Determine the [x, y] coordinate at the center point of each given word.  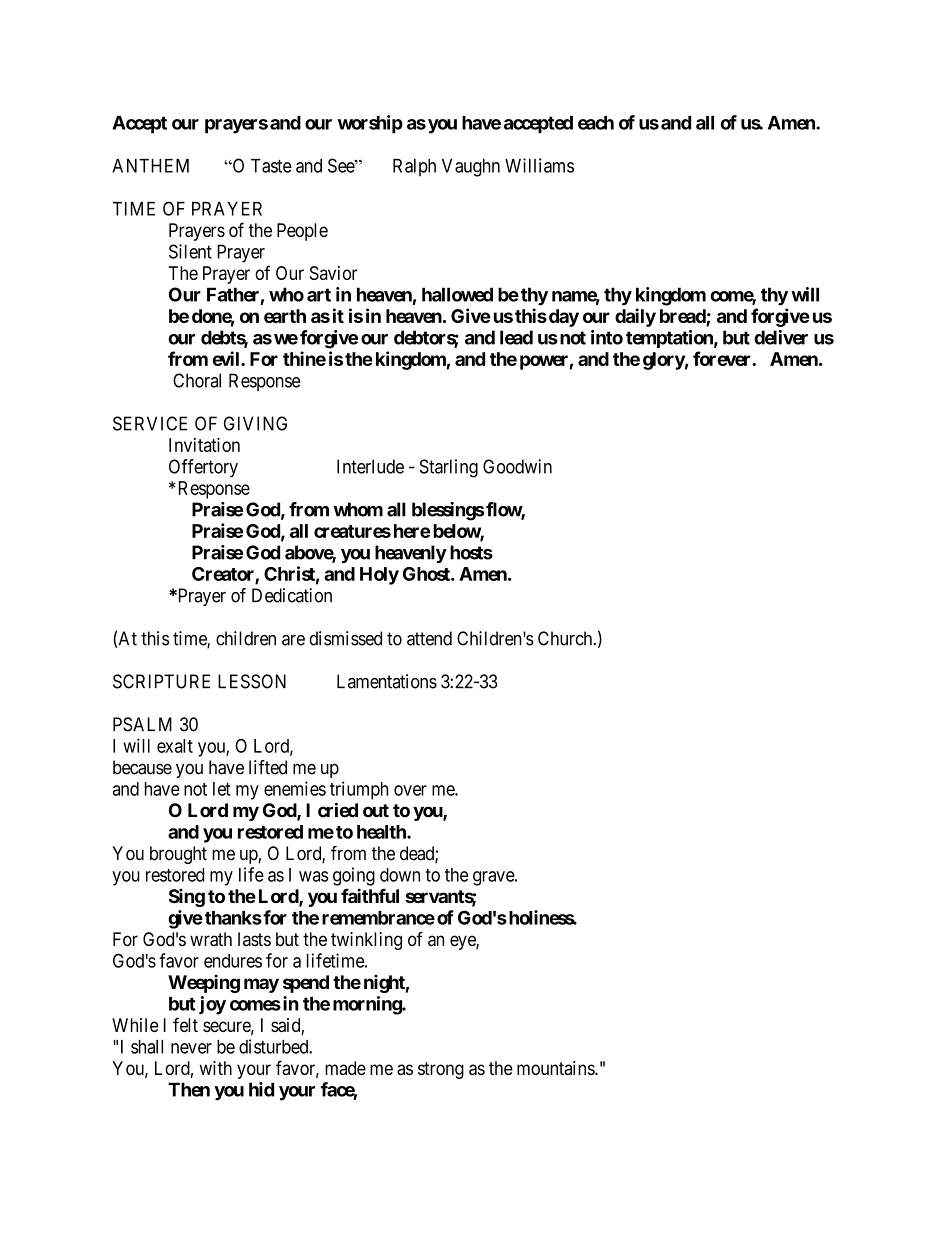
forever [723, 358]
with [216, 1068]
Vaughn [471, 168]
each [596, 123]
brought [178, 855]
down [400, 875]
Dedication [292, 595]
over [410, 790]
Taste [271, 166]
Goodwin [517, 466]
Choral [197, 380]
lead [516, 337]
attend [429, 638]
